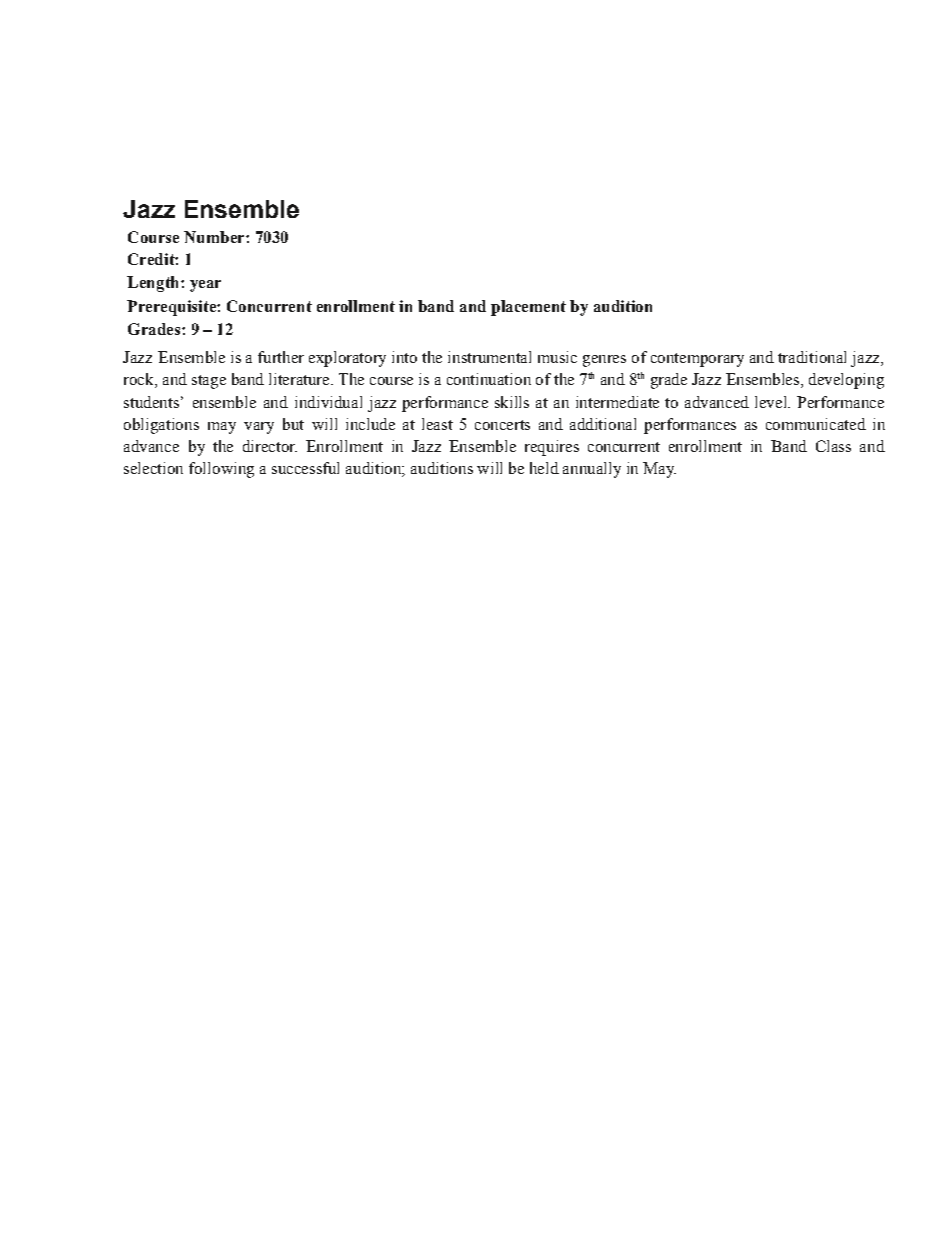  What do you see at coordinates (833, 446) in the page?
I see `Class` at bounding box center [833, 446].
